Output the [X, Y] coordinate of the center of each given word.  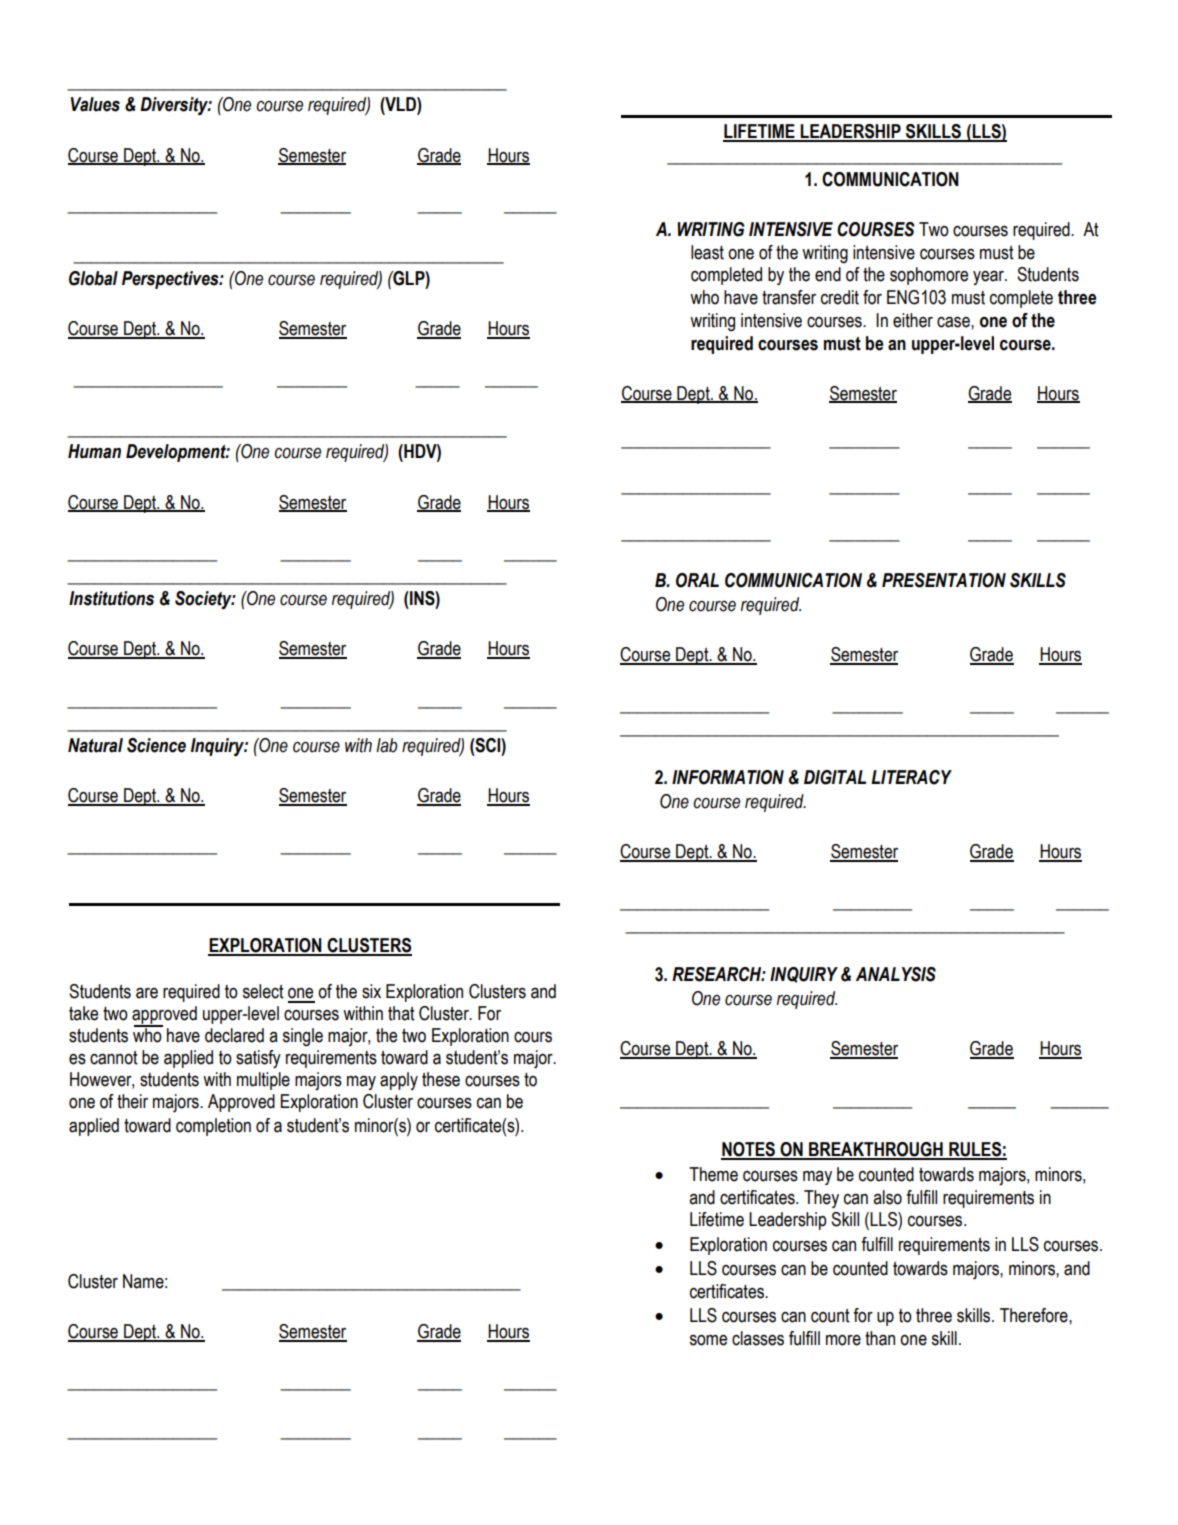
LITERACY [911, 777]
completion [213, 1127]
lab [386, 745]
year [990, 278]
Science [156, 745]
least [707, 252]
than [880, 1338]
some [708, 1340]
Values [95, 104]
